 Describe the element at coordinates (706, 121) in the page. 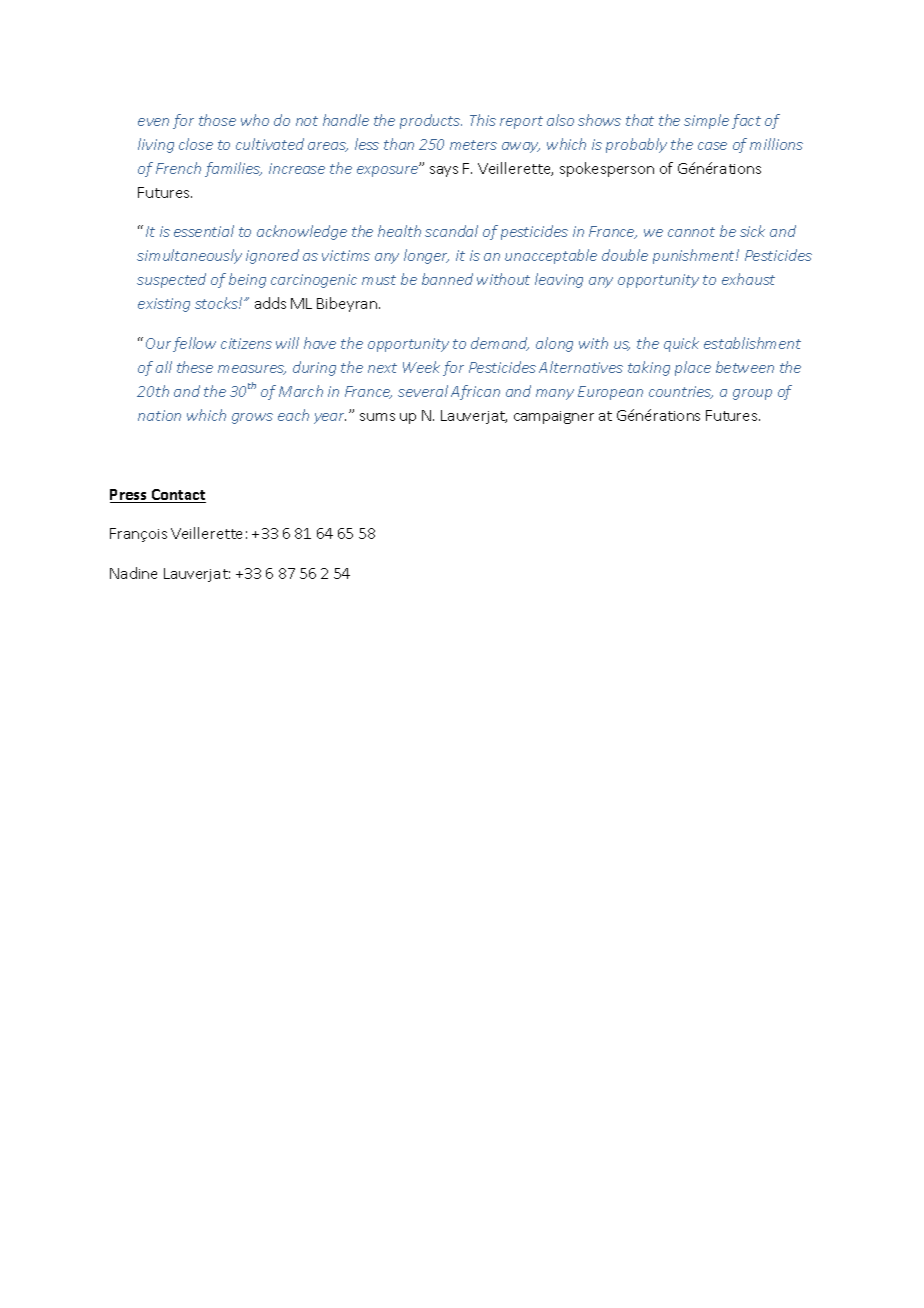

I see `simple` at that location.
